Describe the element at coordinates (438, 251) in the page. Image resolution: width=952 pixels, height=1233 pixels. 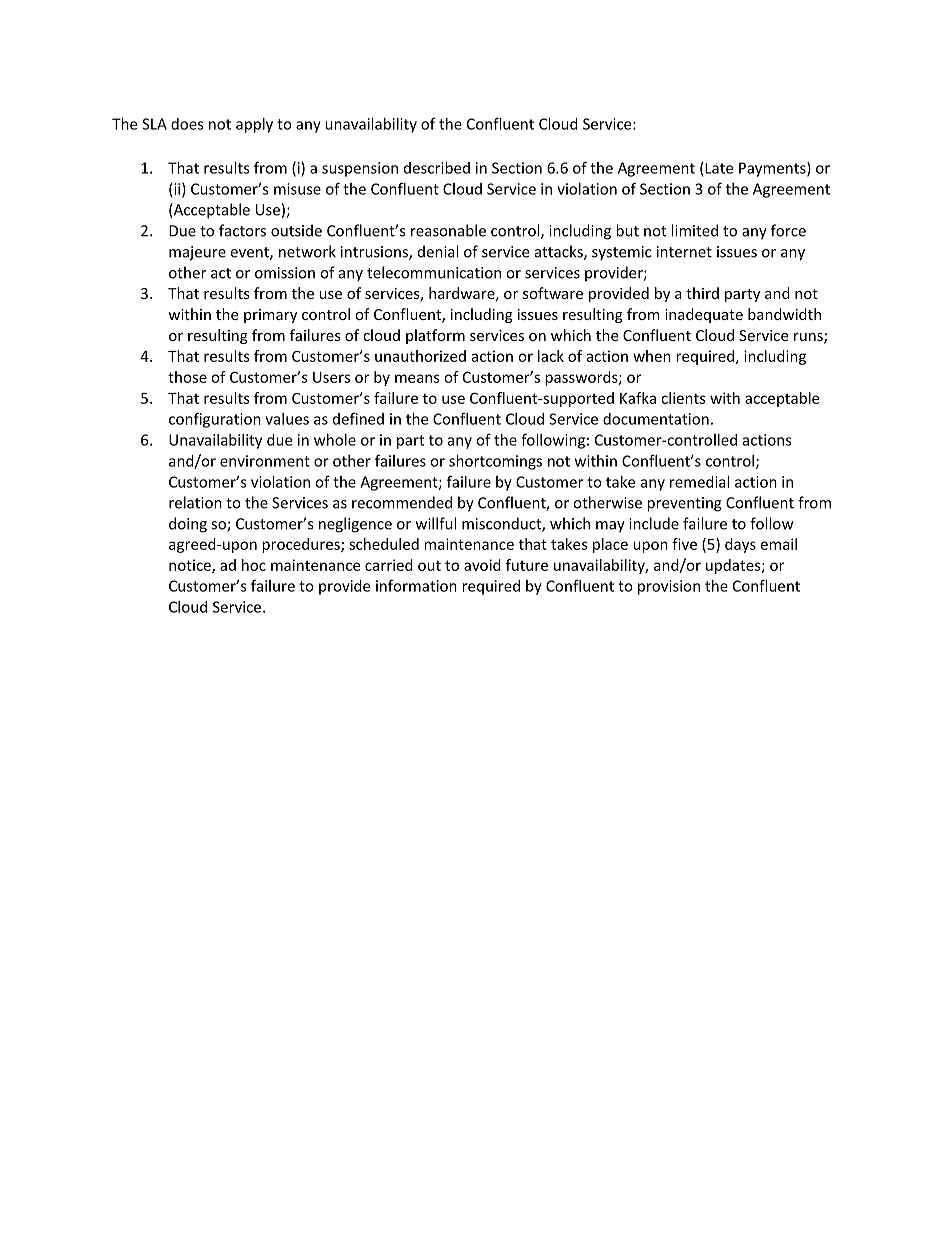
I see `denial` at that location.
